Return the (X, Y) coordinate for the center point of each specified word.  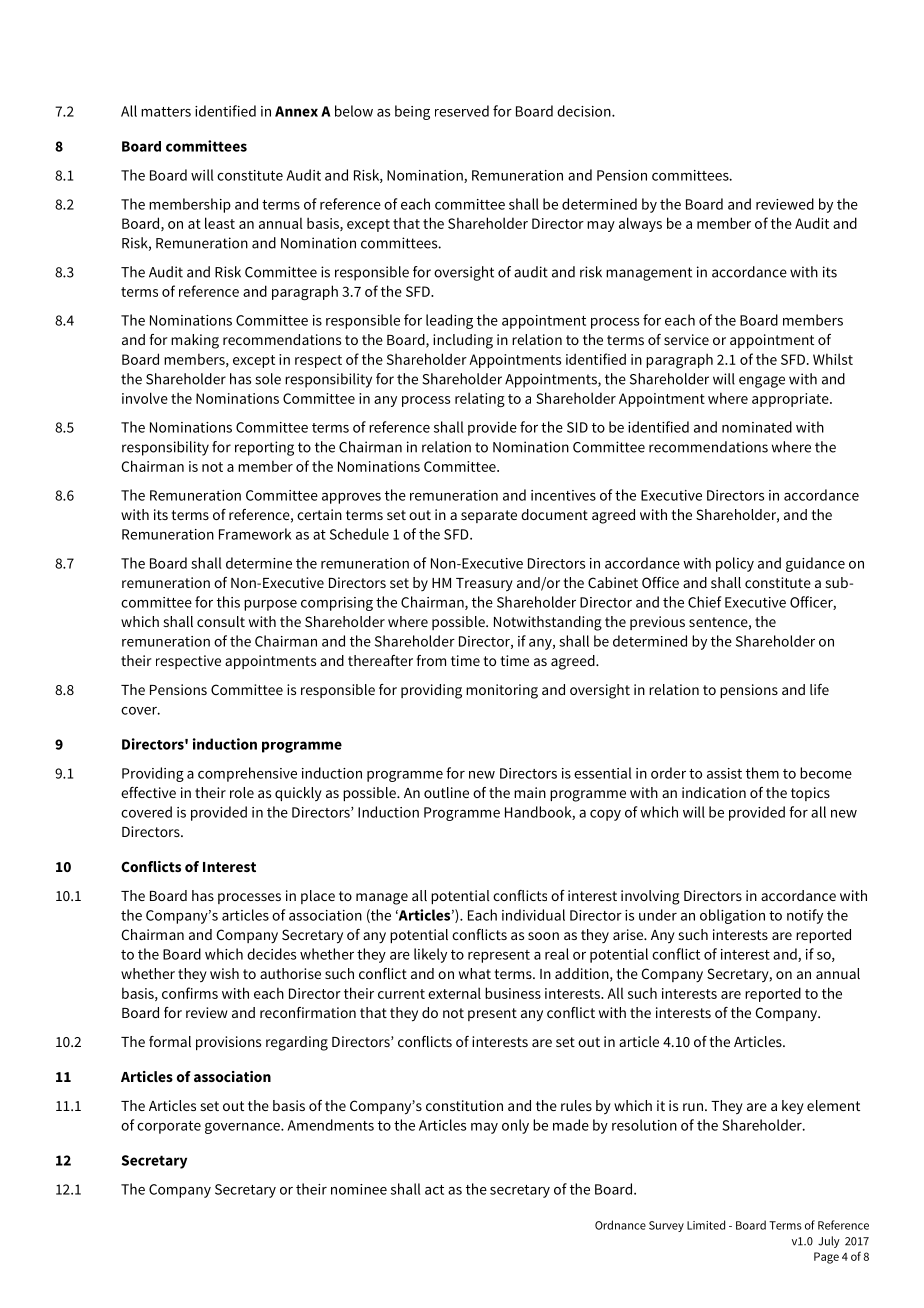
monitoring (502, 691)
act (434, 1190)
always (640, 224)
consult (221, 621)
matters (166, 112)
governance (243, 1128)
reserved (462, 111)
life (819, 689)
